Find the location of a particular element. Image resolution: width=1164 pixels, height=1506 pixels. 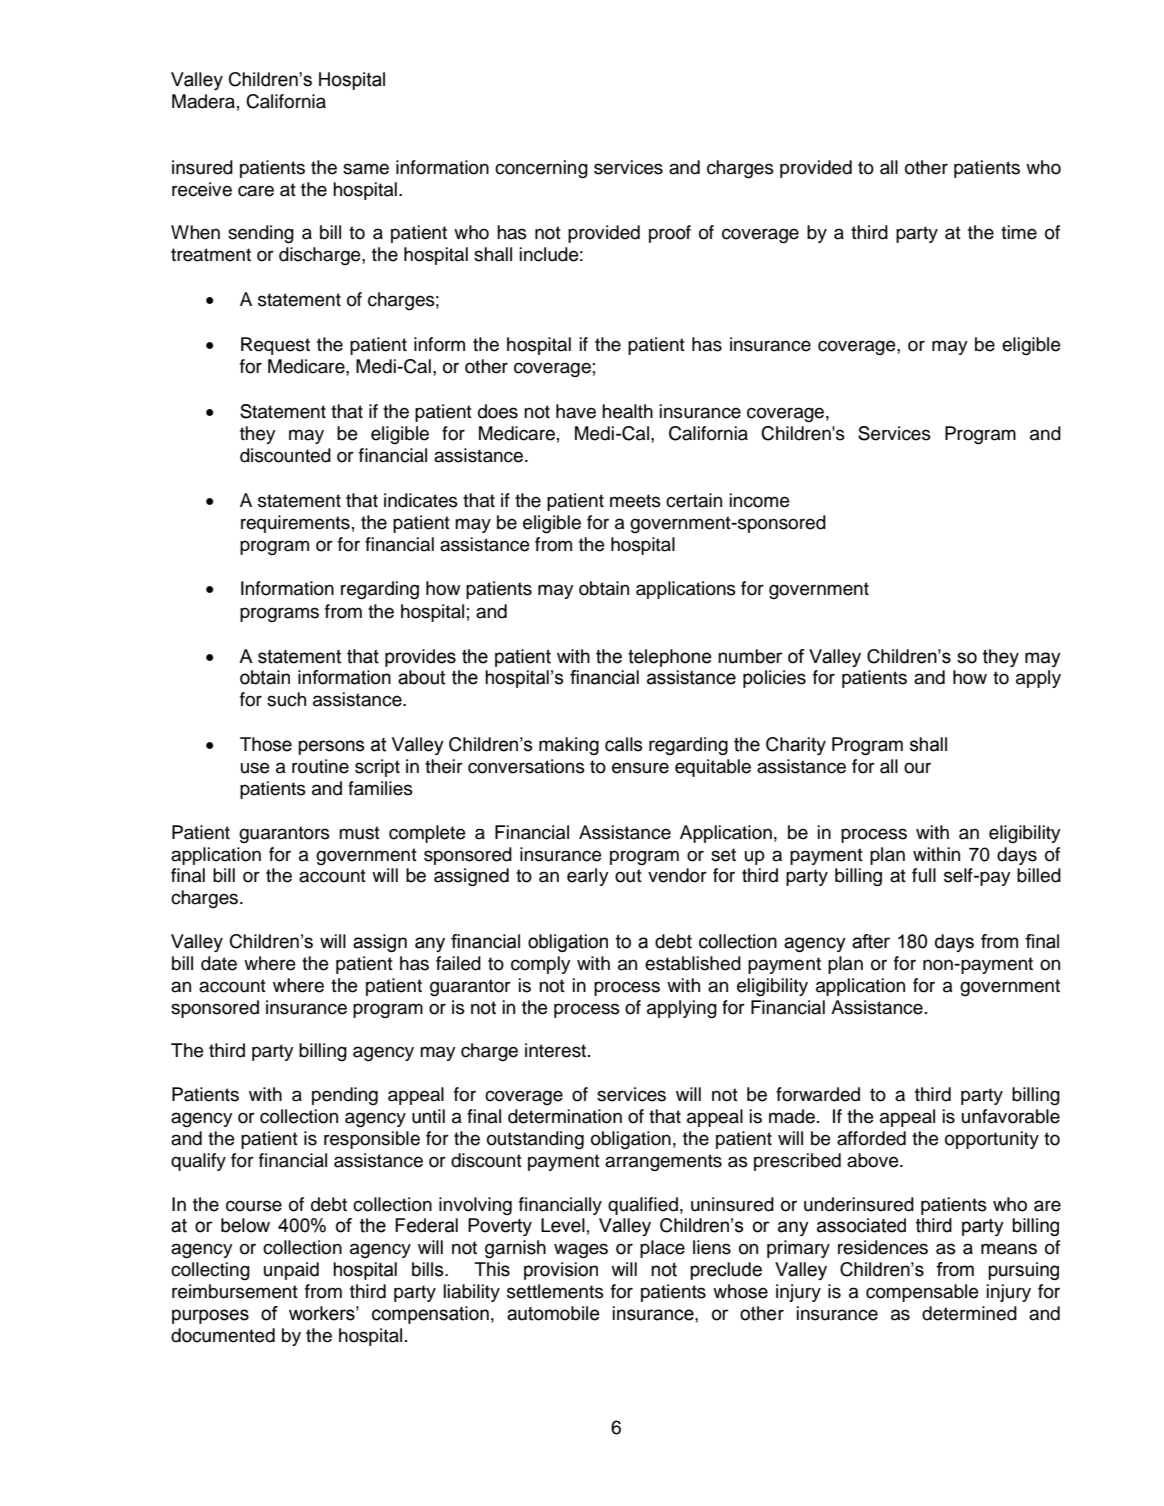

proof is located at coordinates (670, 234).
